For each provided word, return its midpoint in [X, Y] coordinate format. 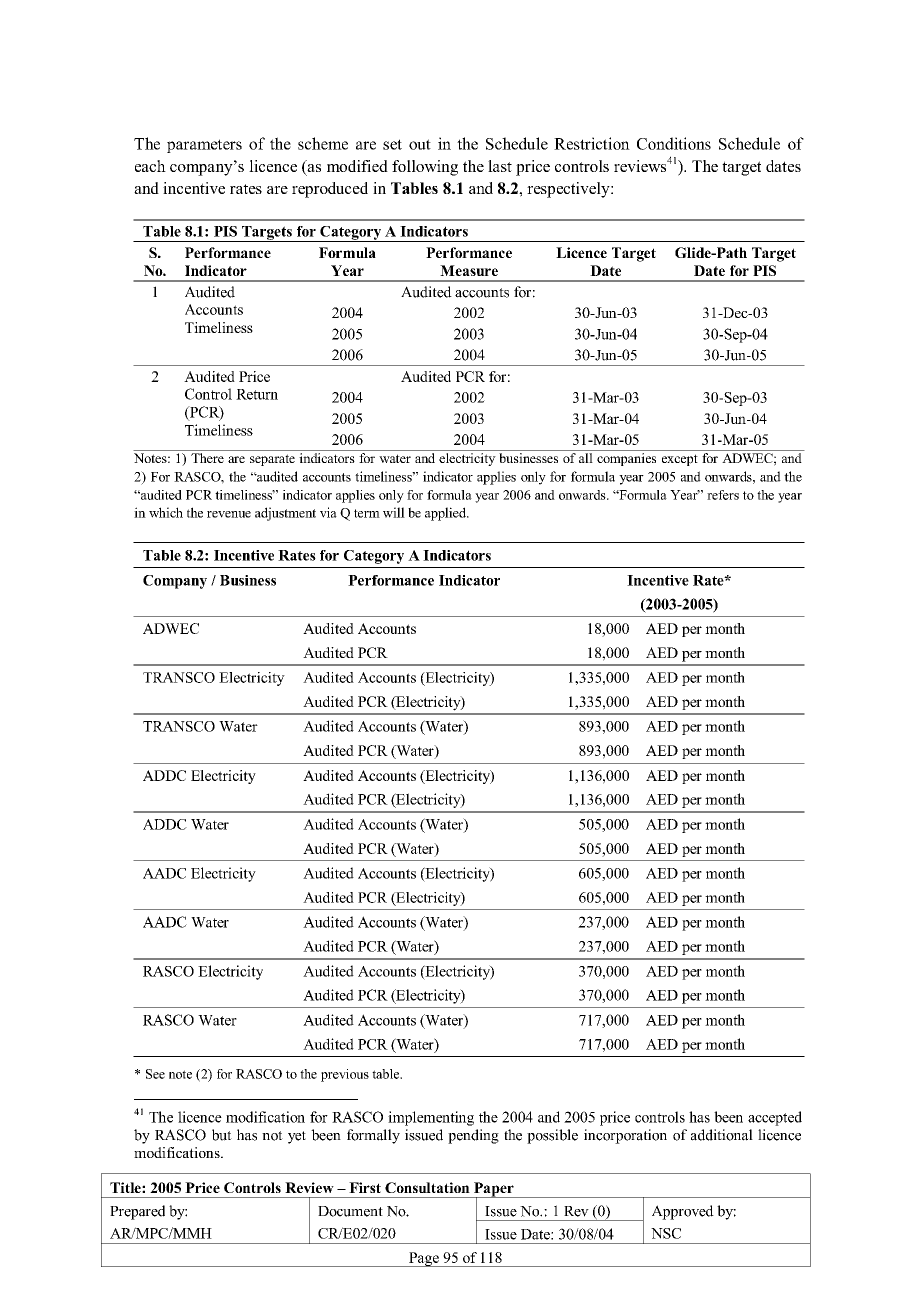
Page [424, 1259]
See [155, 1074]
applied [446, 514]
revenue [229, 514]
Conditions [674, 143]
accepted [775, 1118]
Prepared [137, 1212]
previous [345, 1075]
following [425, 168]
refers [723, 495]
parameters [204, 146]
